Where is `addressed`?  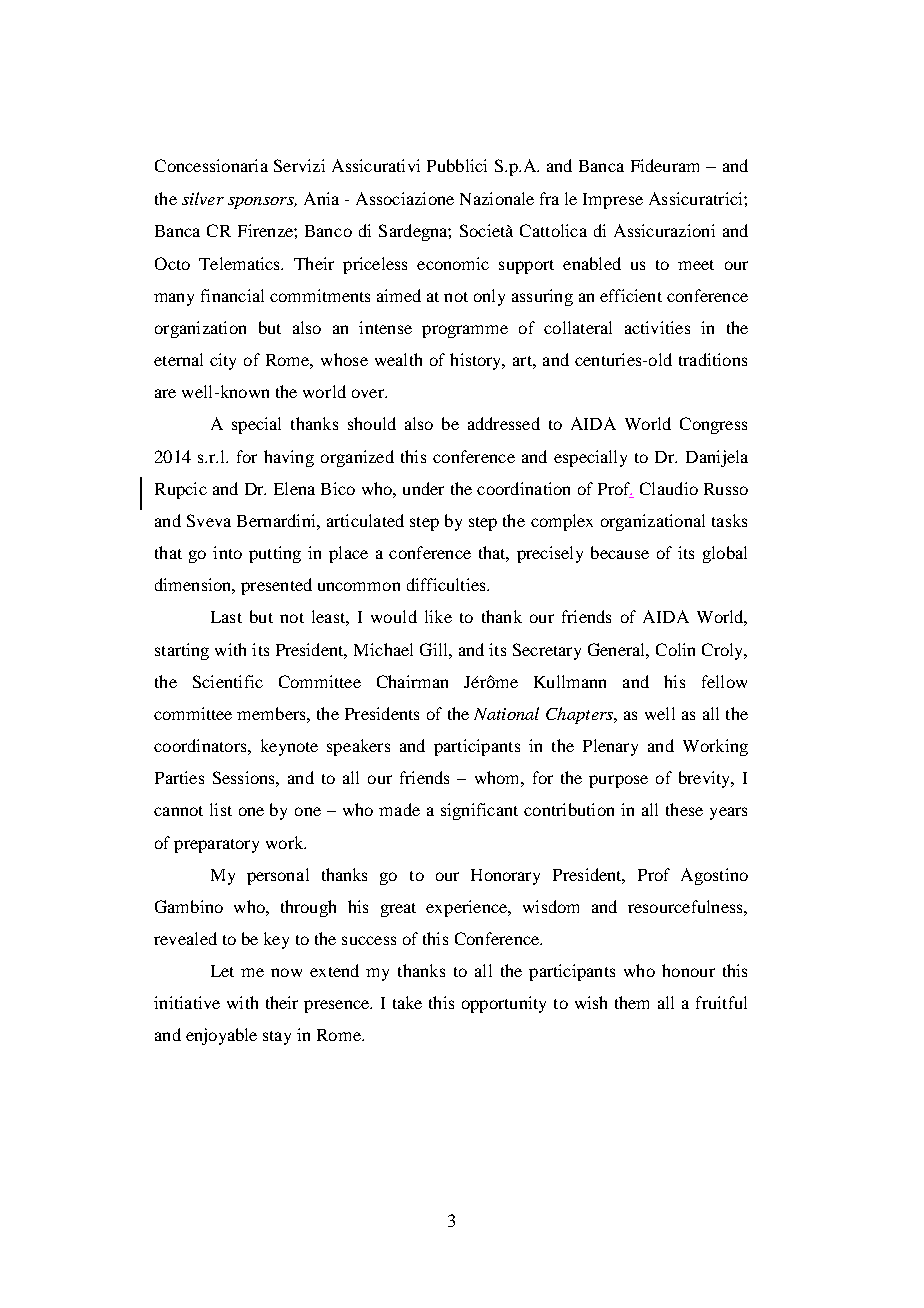
addressed is located at coordinates (504, 423).
